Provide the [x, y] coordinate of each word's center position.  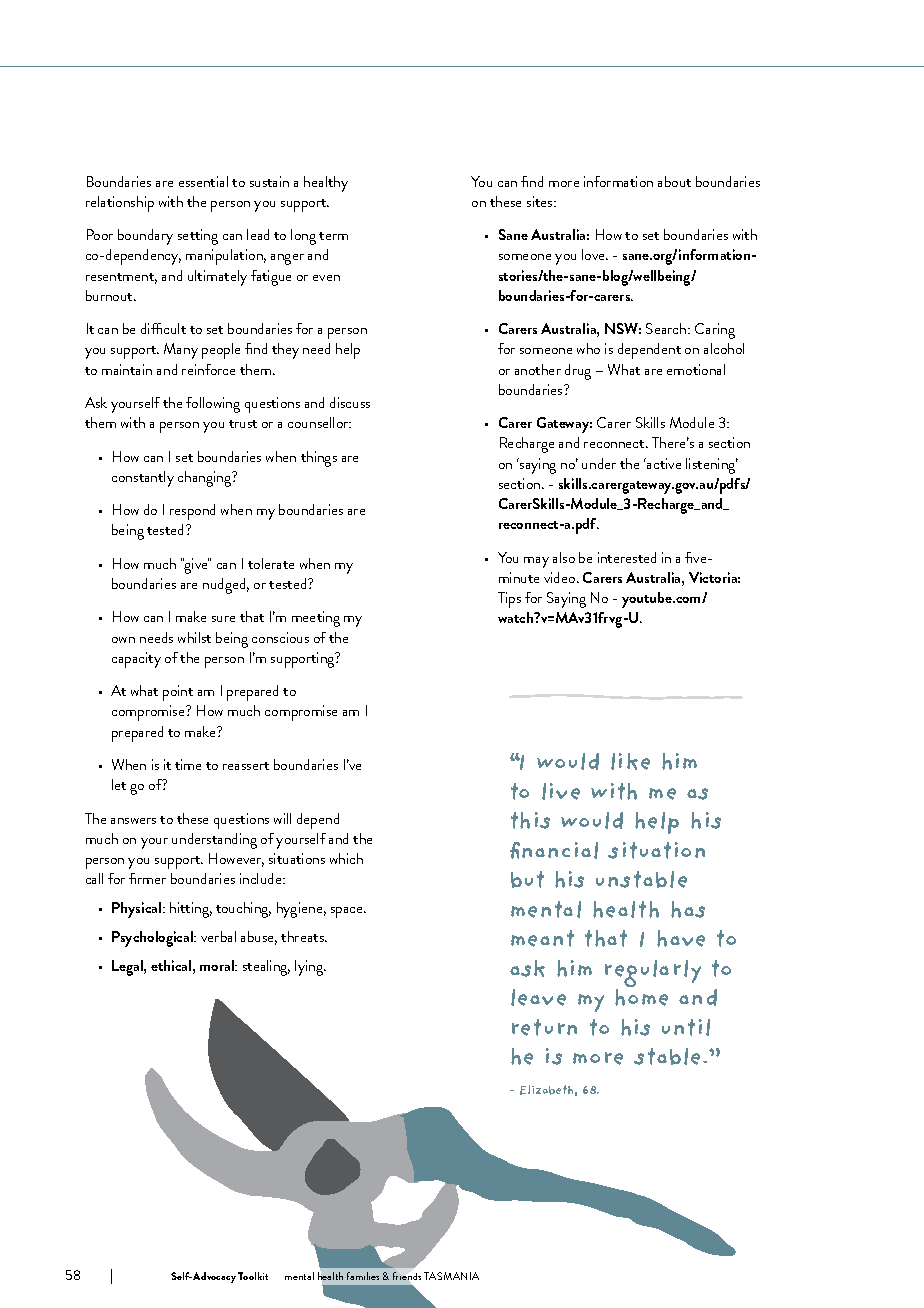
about [674, 181]
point [178, 693]
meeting [316, 619]
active [663, 463]
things [319, 459]
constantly [143, 479]
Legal [128, 968]
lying [310, 968]
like [630, 761]
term [333, 236]
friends [407, 1276]
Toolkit [253, 1276]
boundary [145, 237]
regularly [653, 975]
